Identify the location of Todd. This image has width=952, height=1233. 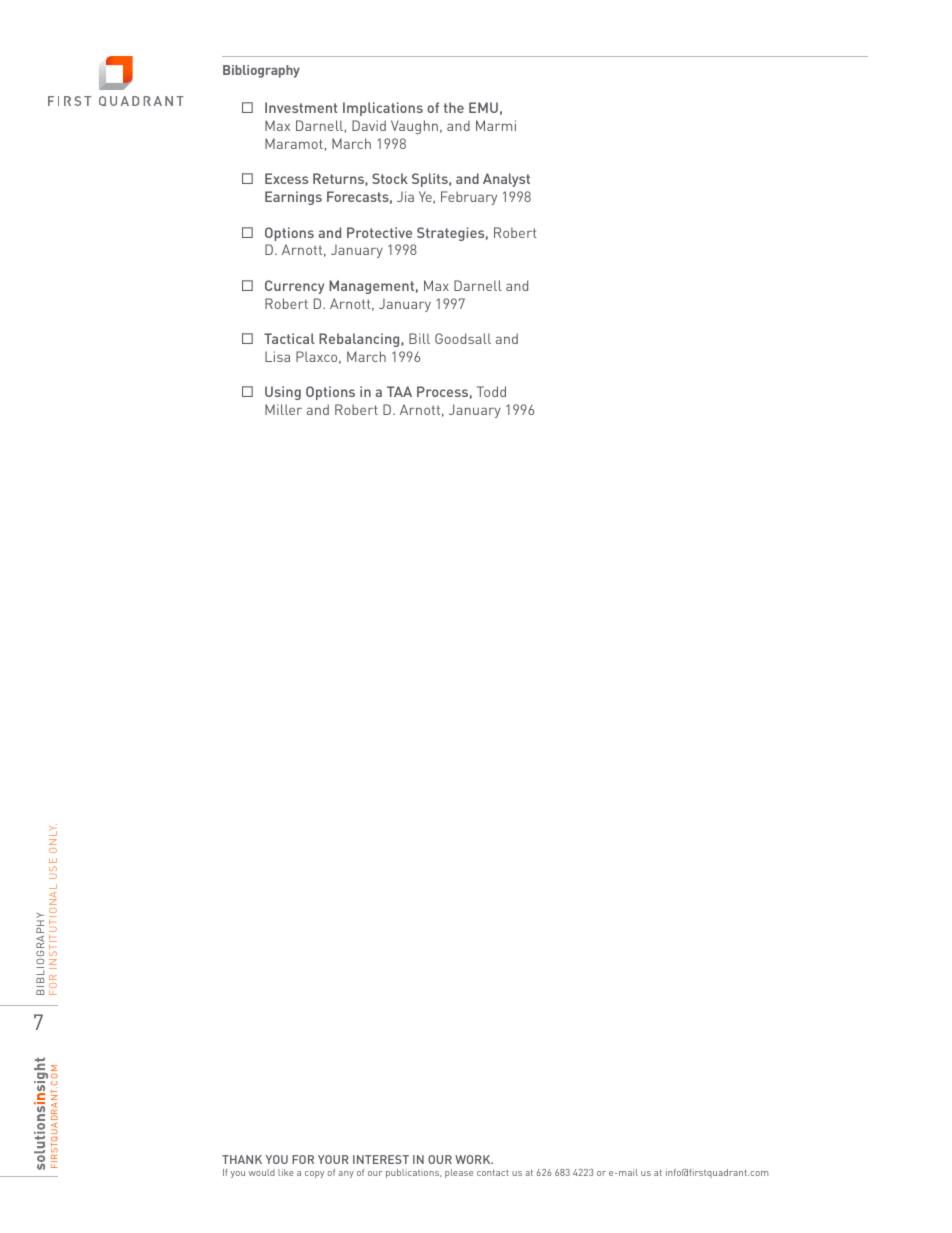
(491, 391).
